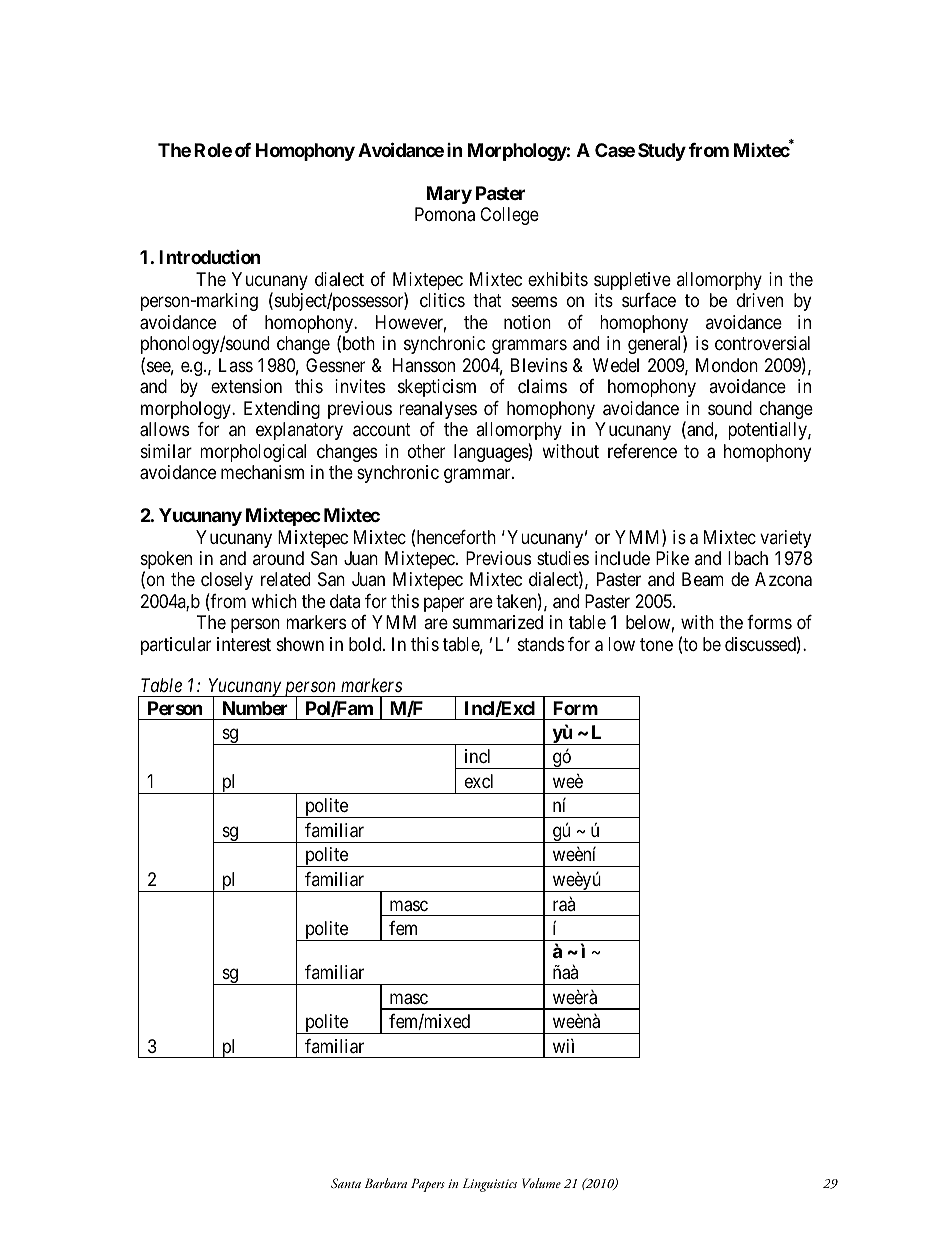  What do you see at coordinates (449, 195) in the screenshot?
I see `Mary` at bounding box center [449, 195].
